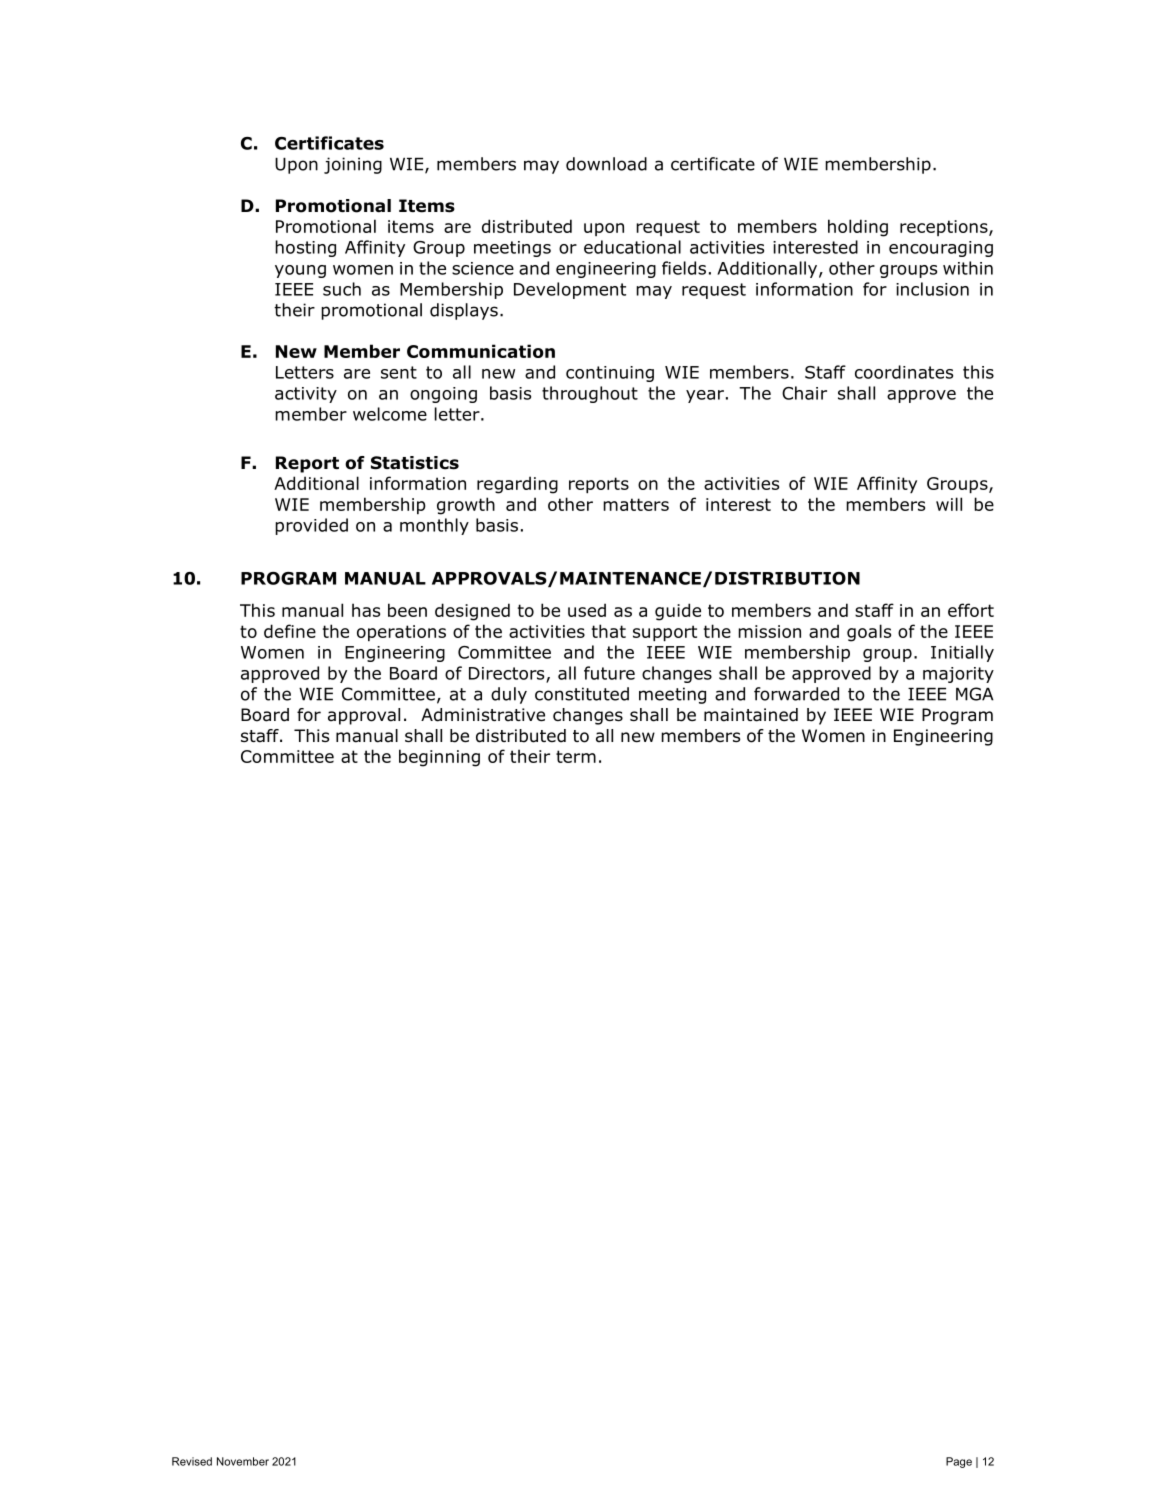 The width and height of the screenshot is (1166, 1509). Describe the element at coordinates (439, 758) in the screenshot. I see `beginning` at that location.
